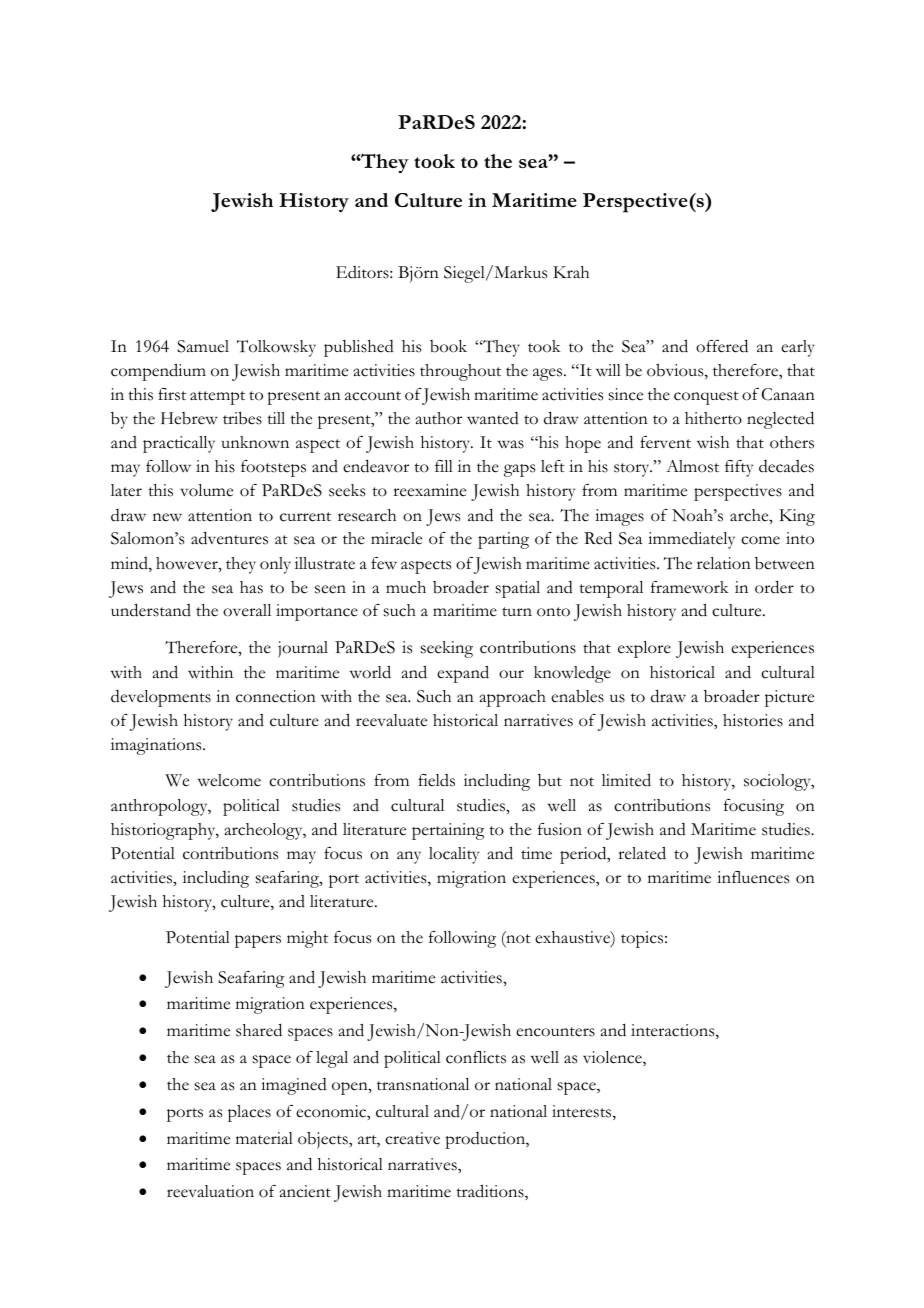 This image has width=924, height=1308. Describe the element at coordinates (463, 674) in the image. I see `expand` at that location.
